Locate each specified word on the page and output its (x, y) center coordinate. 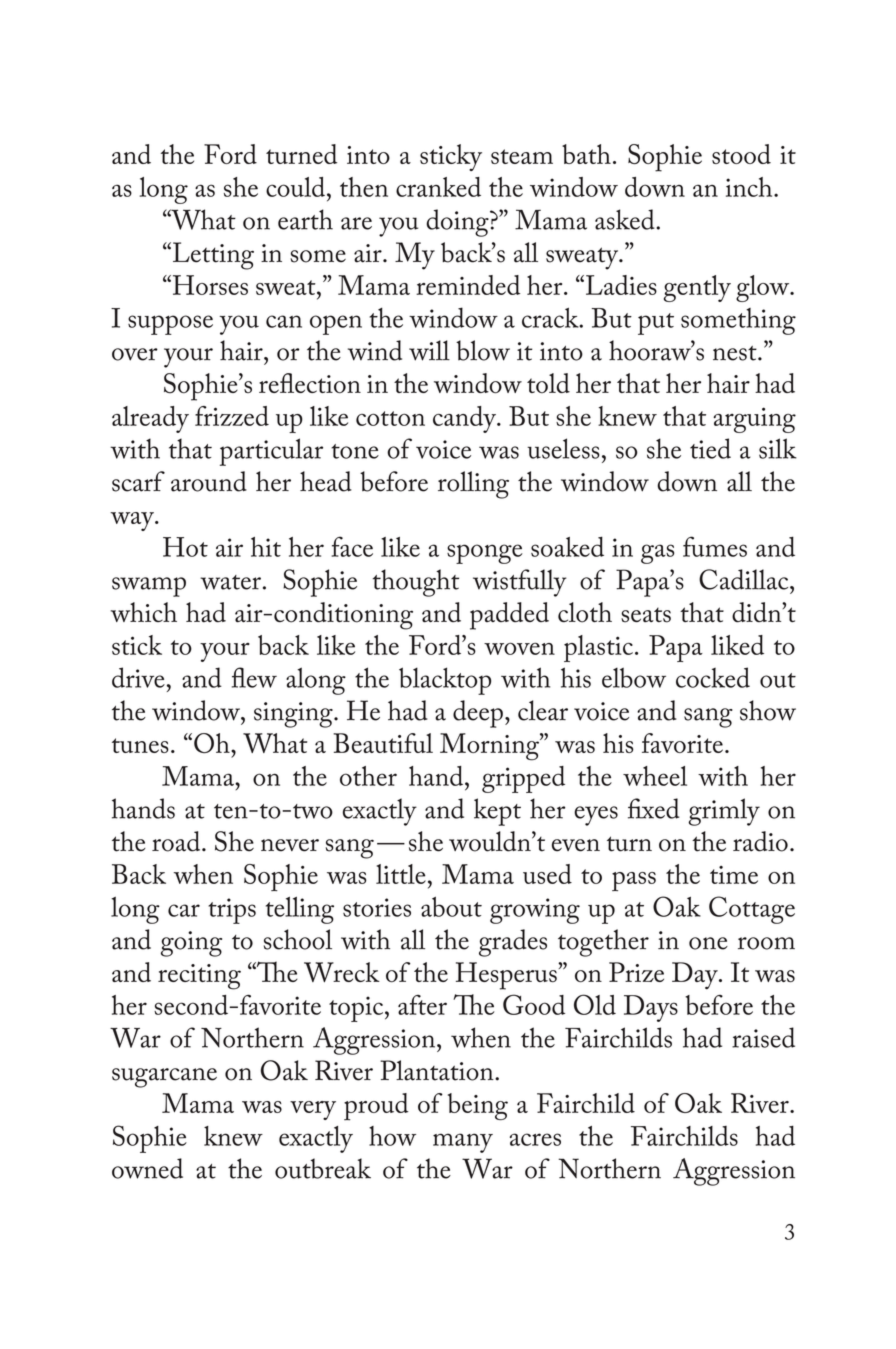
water (230, 582)
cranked (438, 187)
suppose (170, 325)
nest (736, 353)
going (191, 944)
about (451, 907)
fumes (715, 546)
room (766, 943)
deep (478, 714)
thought (416, 583)
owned (147, 1168)
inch (750, 187)
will (429, 350)
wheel (655, 776)
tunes (140, 745)
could (297, 187)
